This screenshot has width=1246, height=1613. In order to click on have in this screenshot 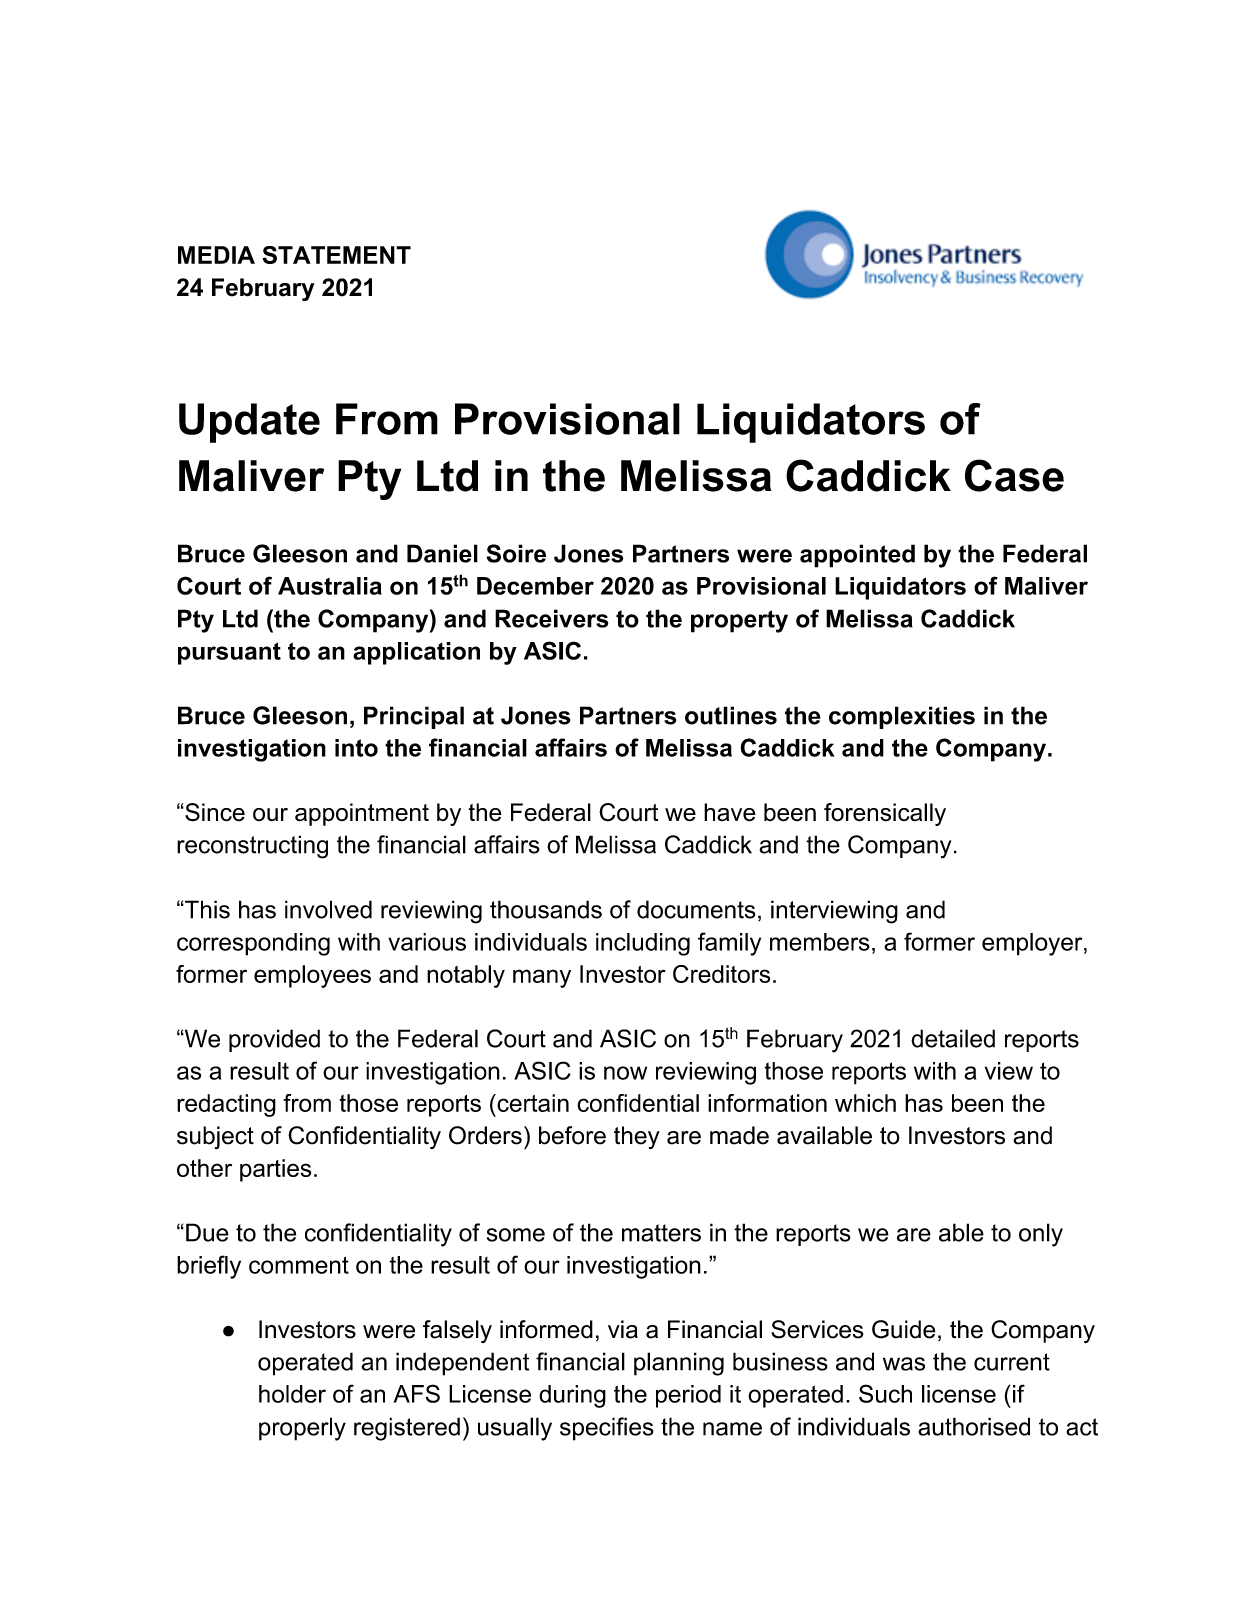, I will do `click(730, 812)`.
